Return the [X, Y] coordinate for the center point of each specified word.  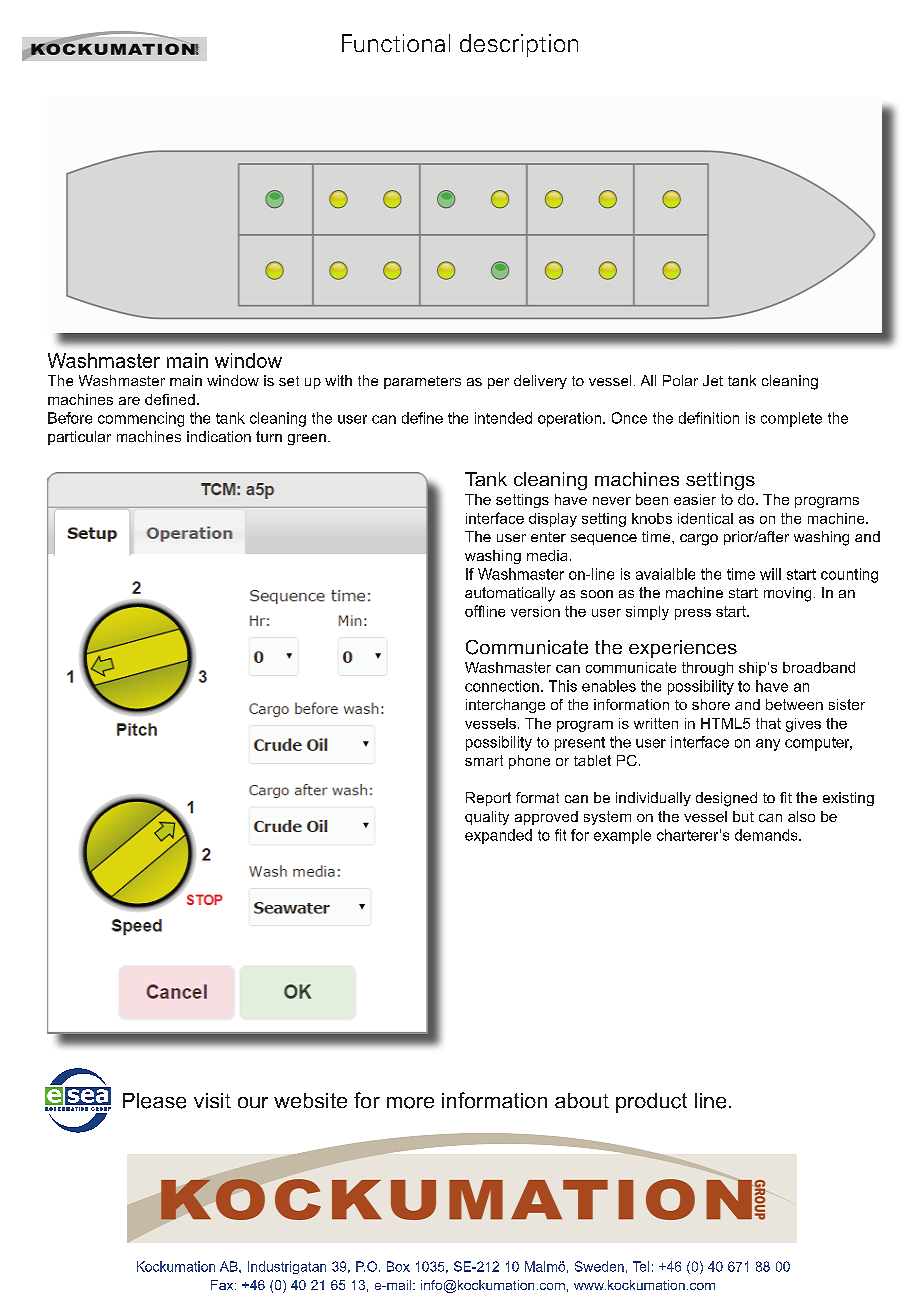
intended [503, 418]
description [519, 45]
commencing [141, 419]
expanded [498, 836]
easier [695, 499]
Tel [641, 1266]
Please [154, 1101]
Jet [713, 380]
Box [398, 1266]
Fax [223, 1285]
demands [767, 835]
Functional [396, 43]
